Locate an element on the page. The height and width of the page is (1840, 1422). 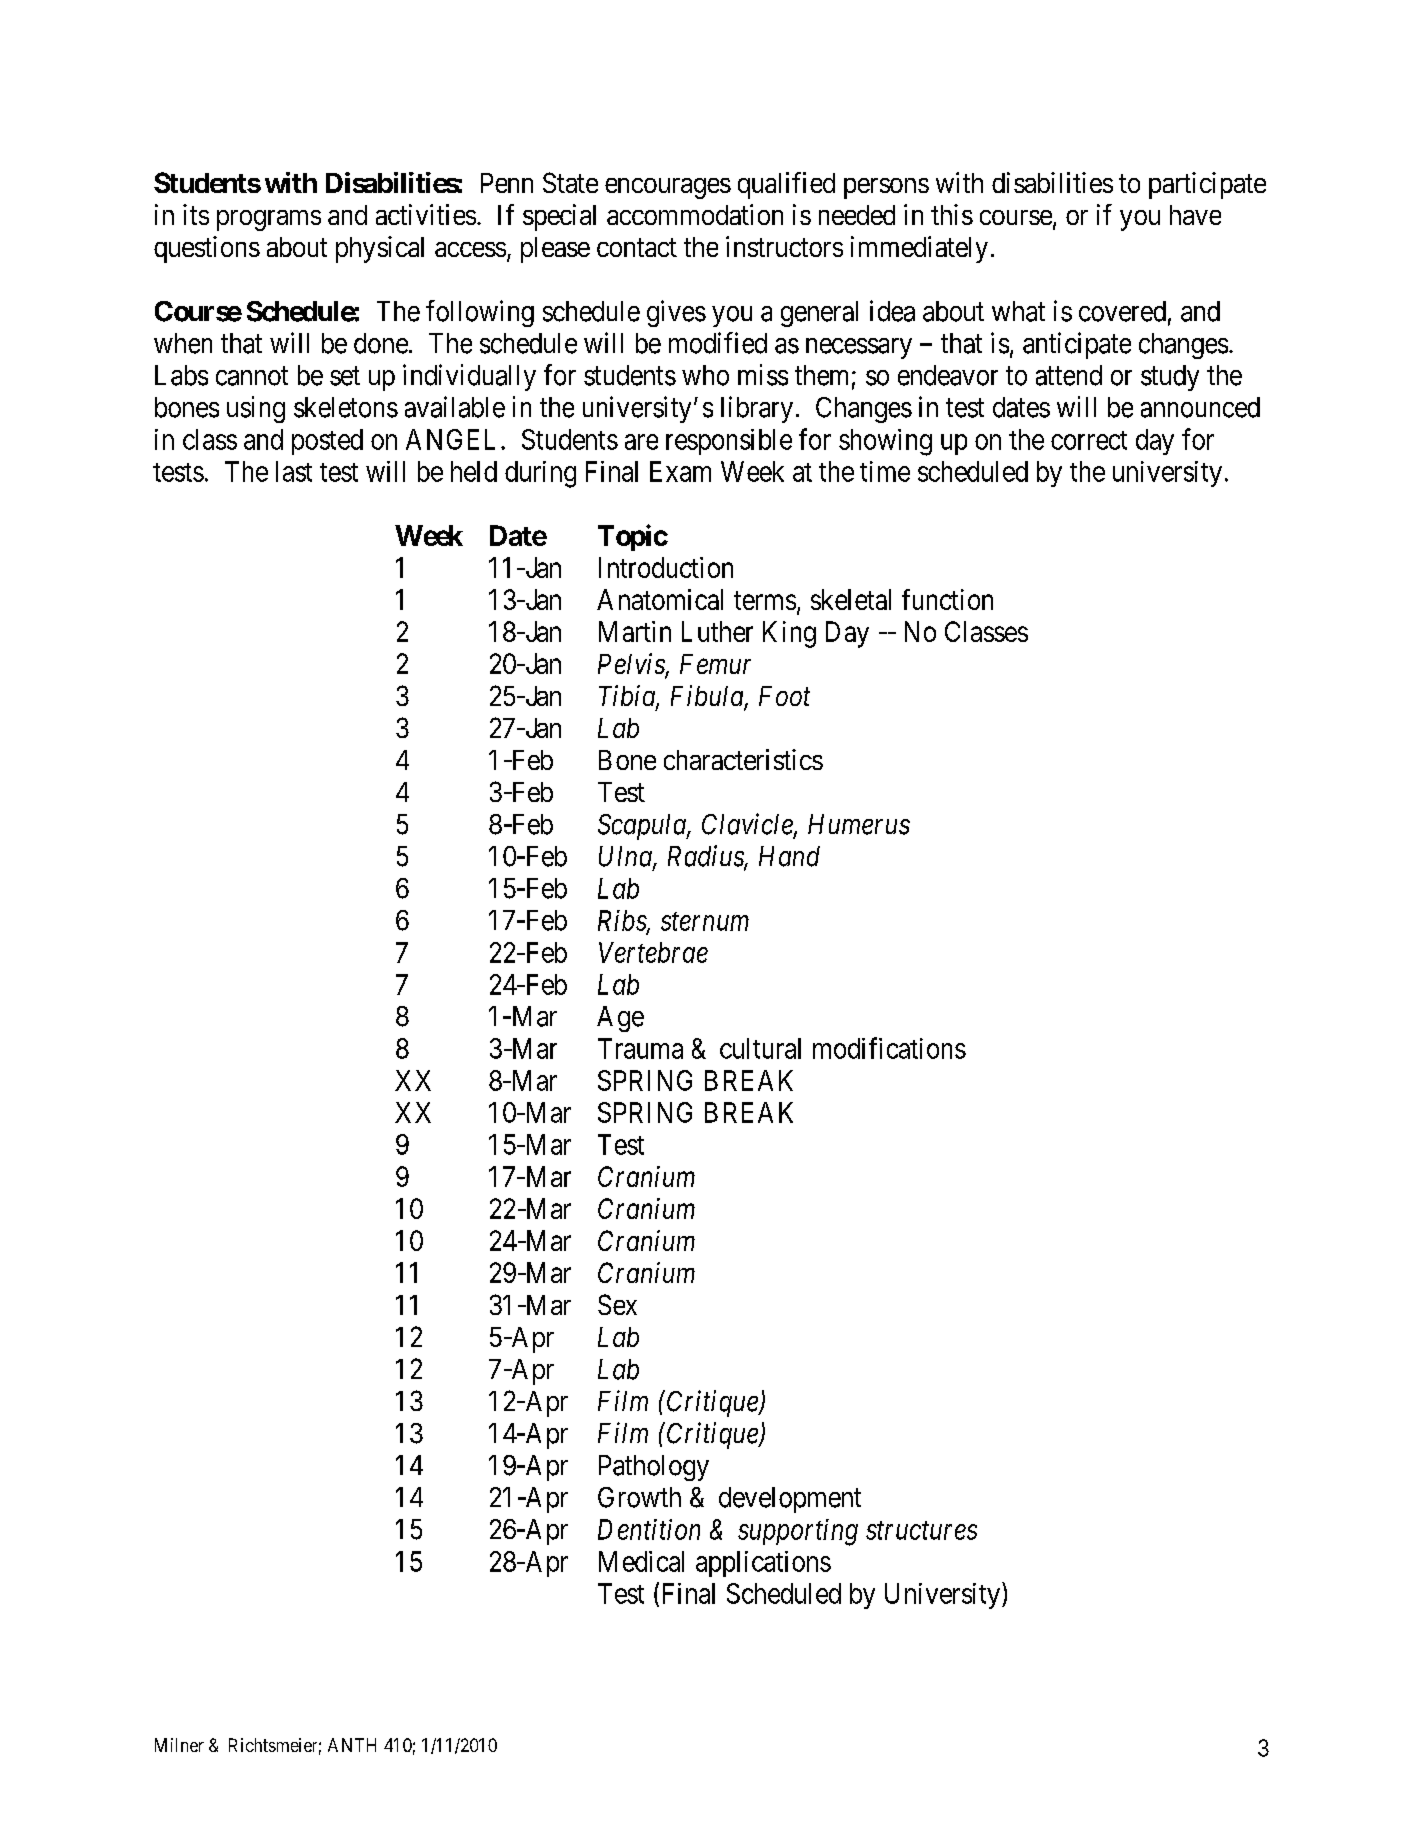
Medical is located at coordinates (641, 1561).
